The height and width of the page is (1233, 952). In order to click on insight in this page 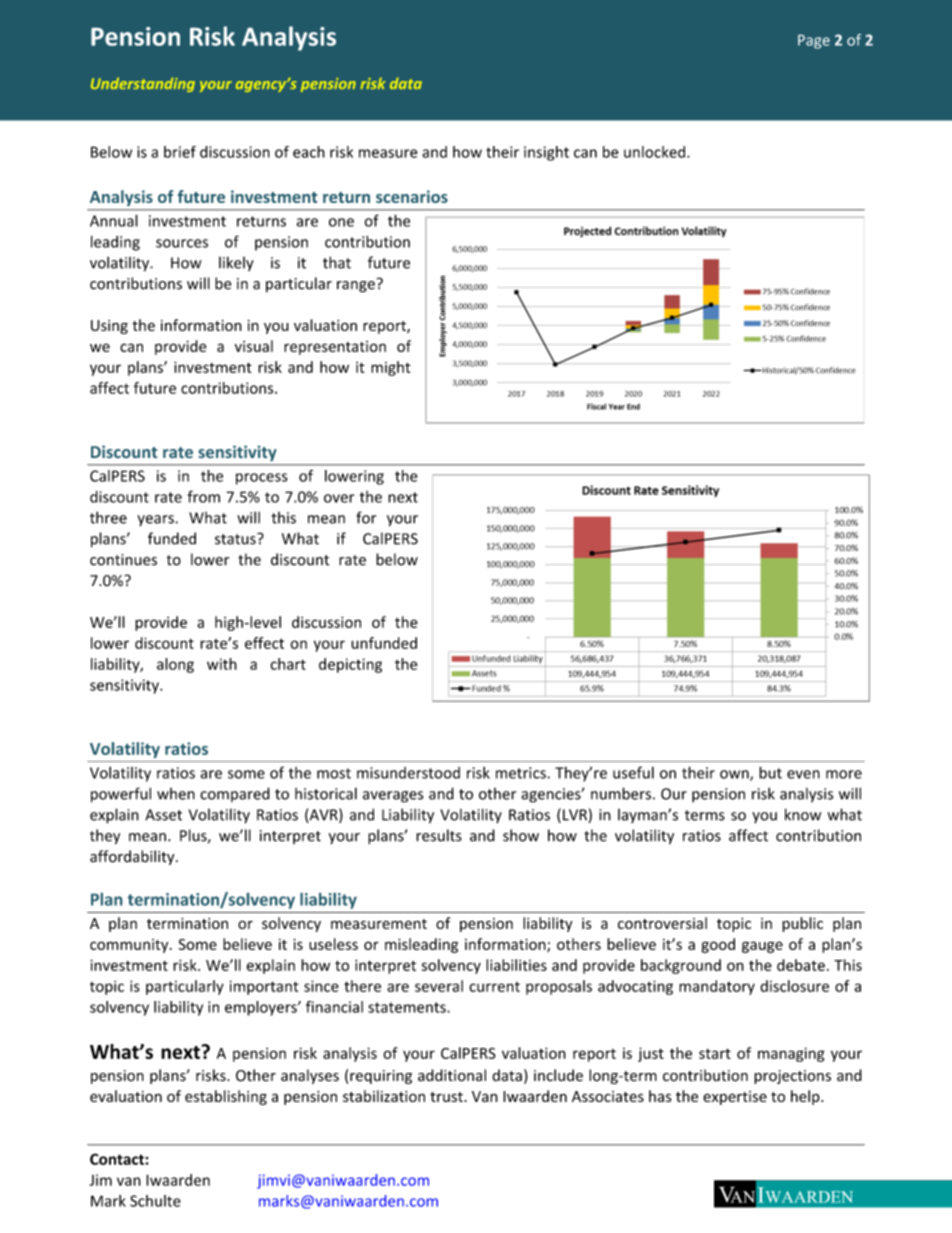, I will do `click(546, 153)`.
